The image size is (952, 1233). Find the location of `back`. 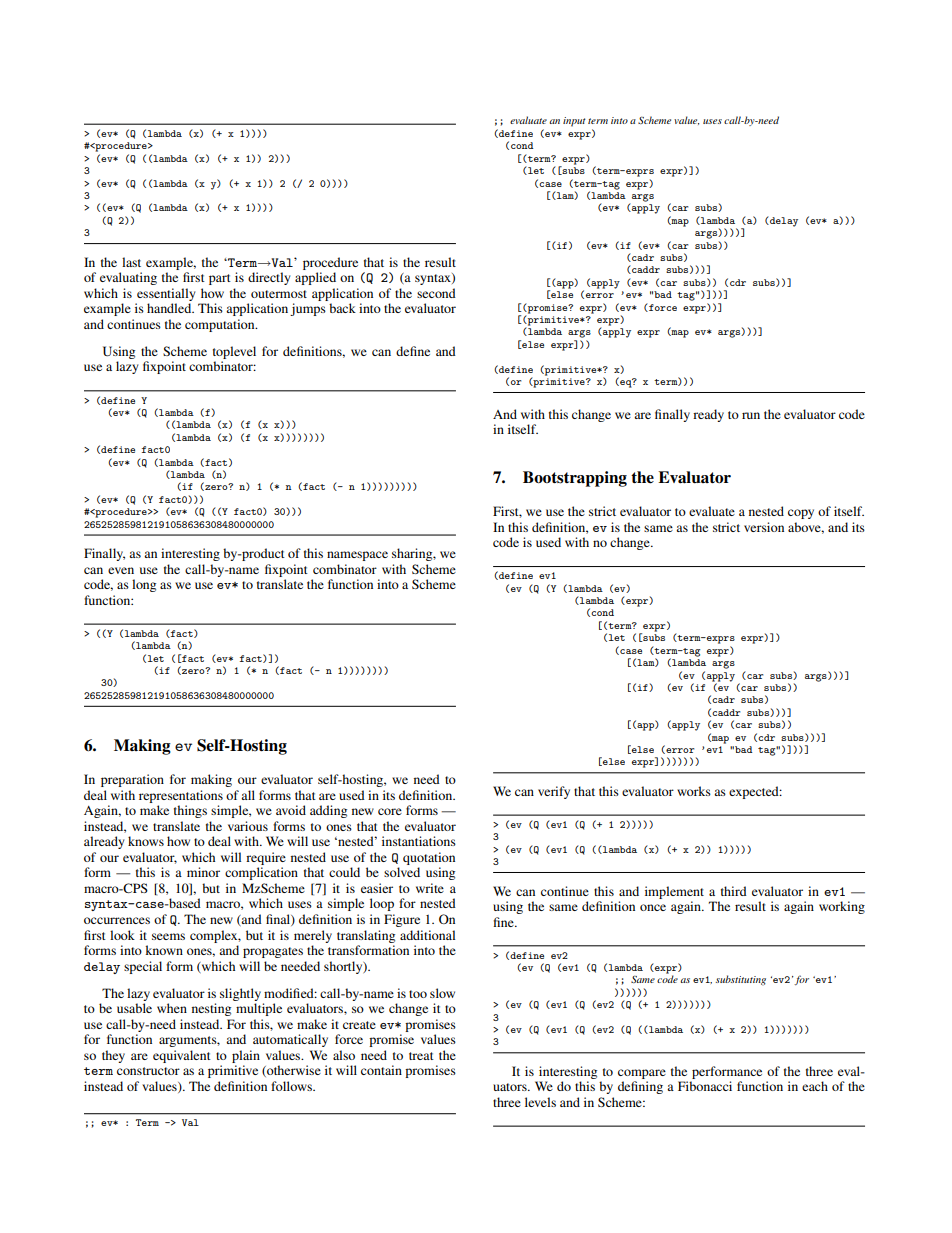

back is located at coordinates (342, 308).
